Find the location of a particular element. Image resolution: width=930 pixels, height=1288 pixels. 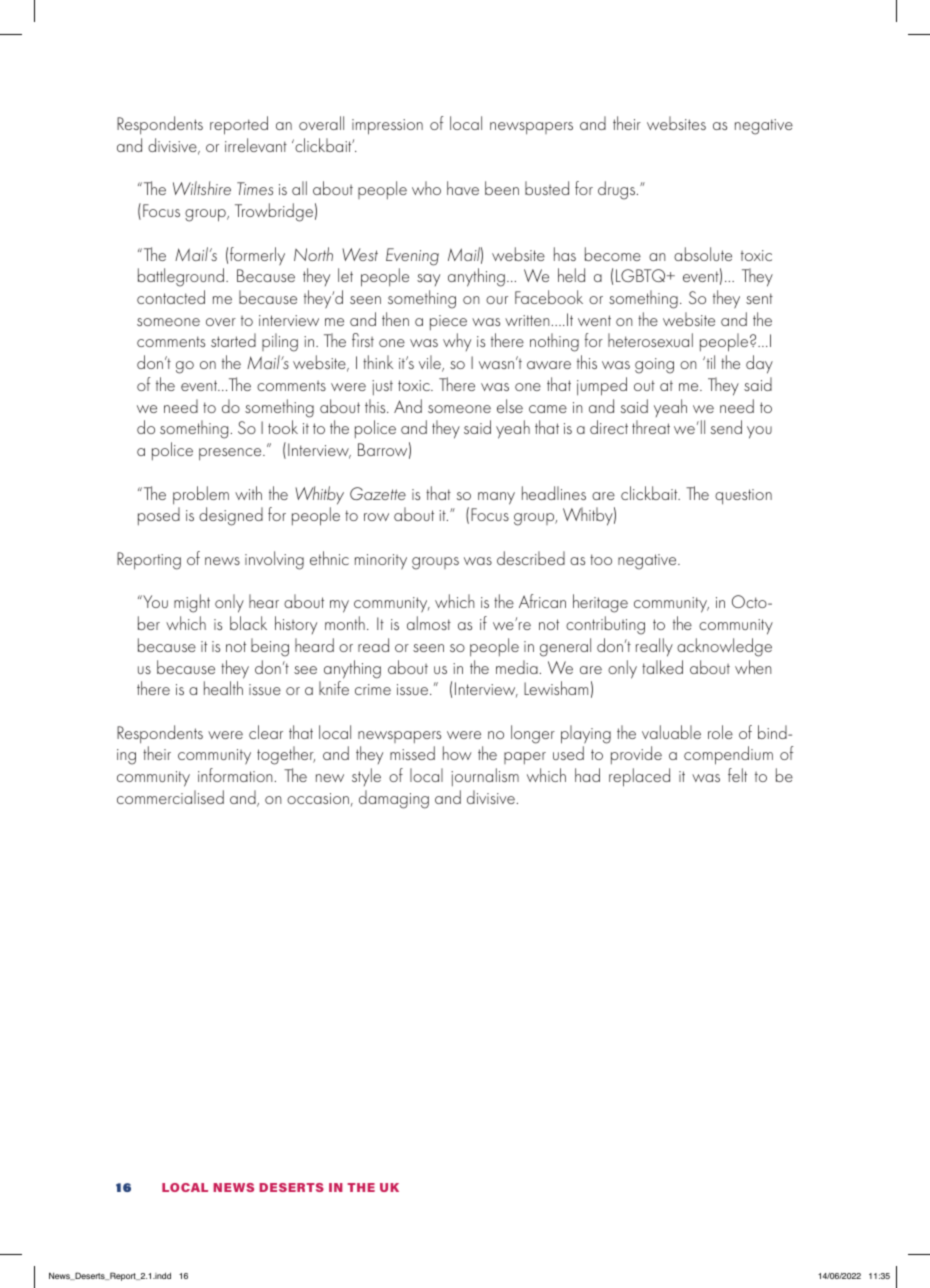

described is located at coordinates (531, 558).
